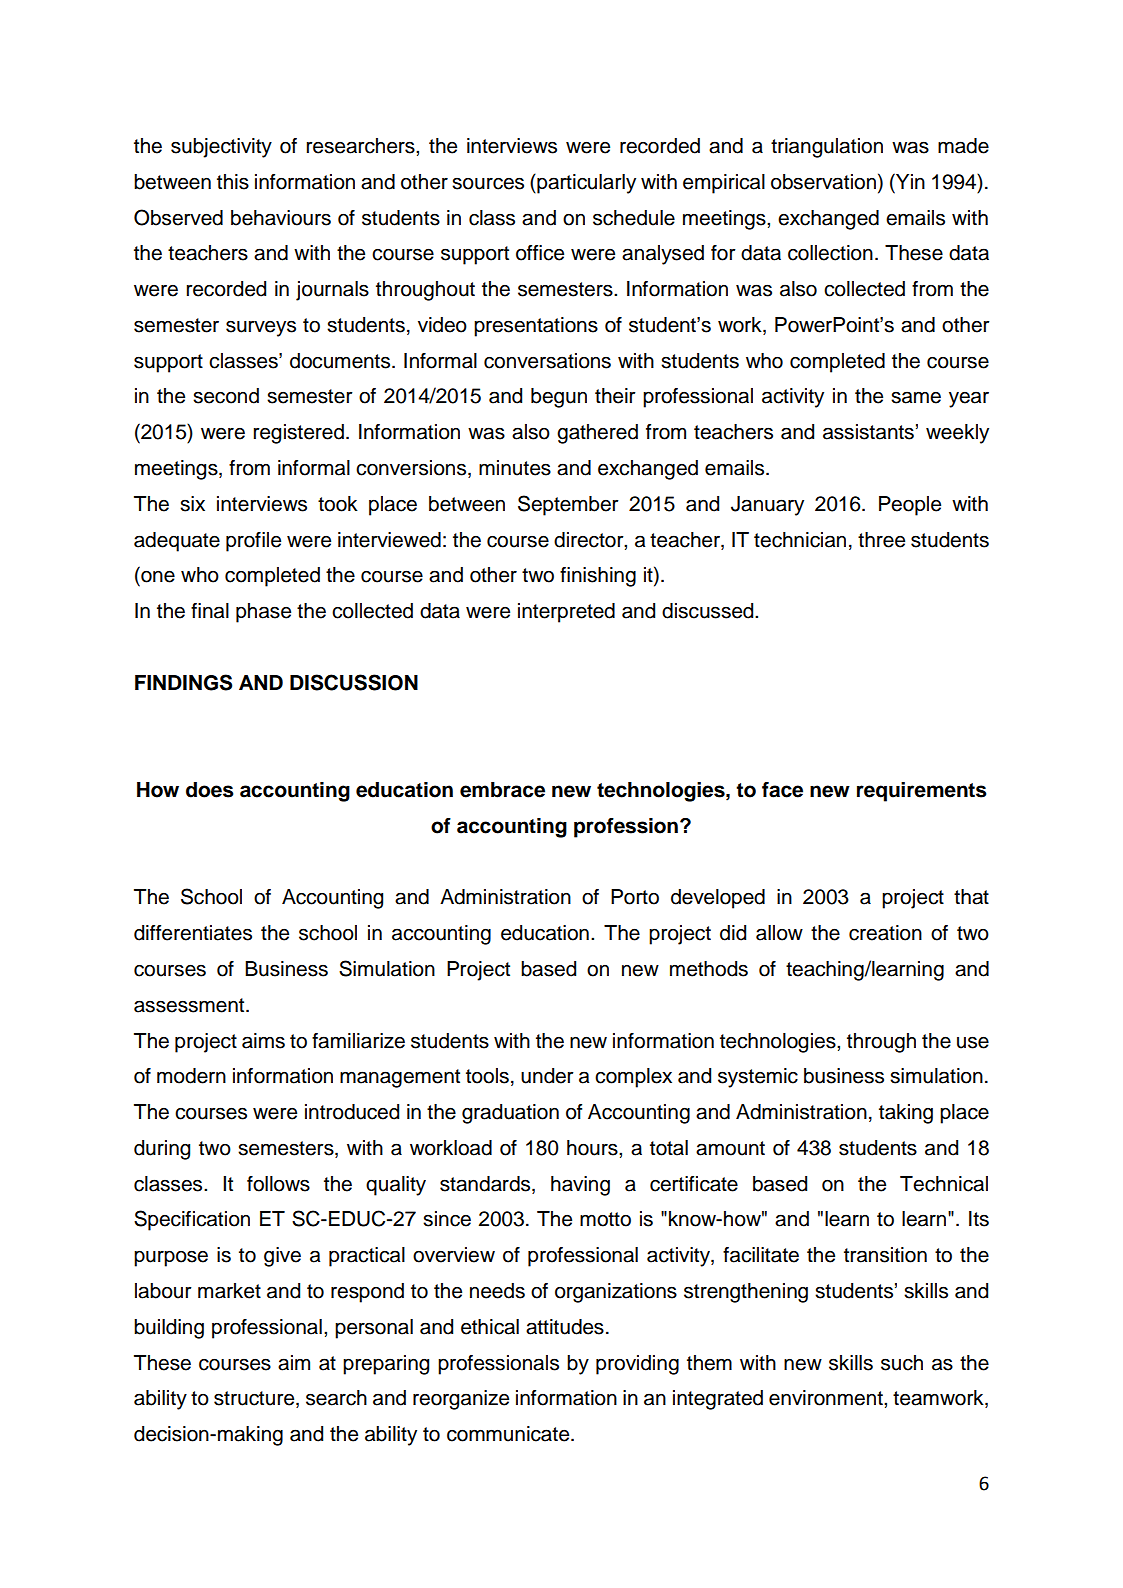  I want to click on aims, so click(263, 1041).
